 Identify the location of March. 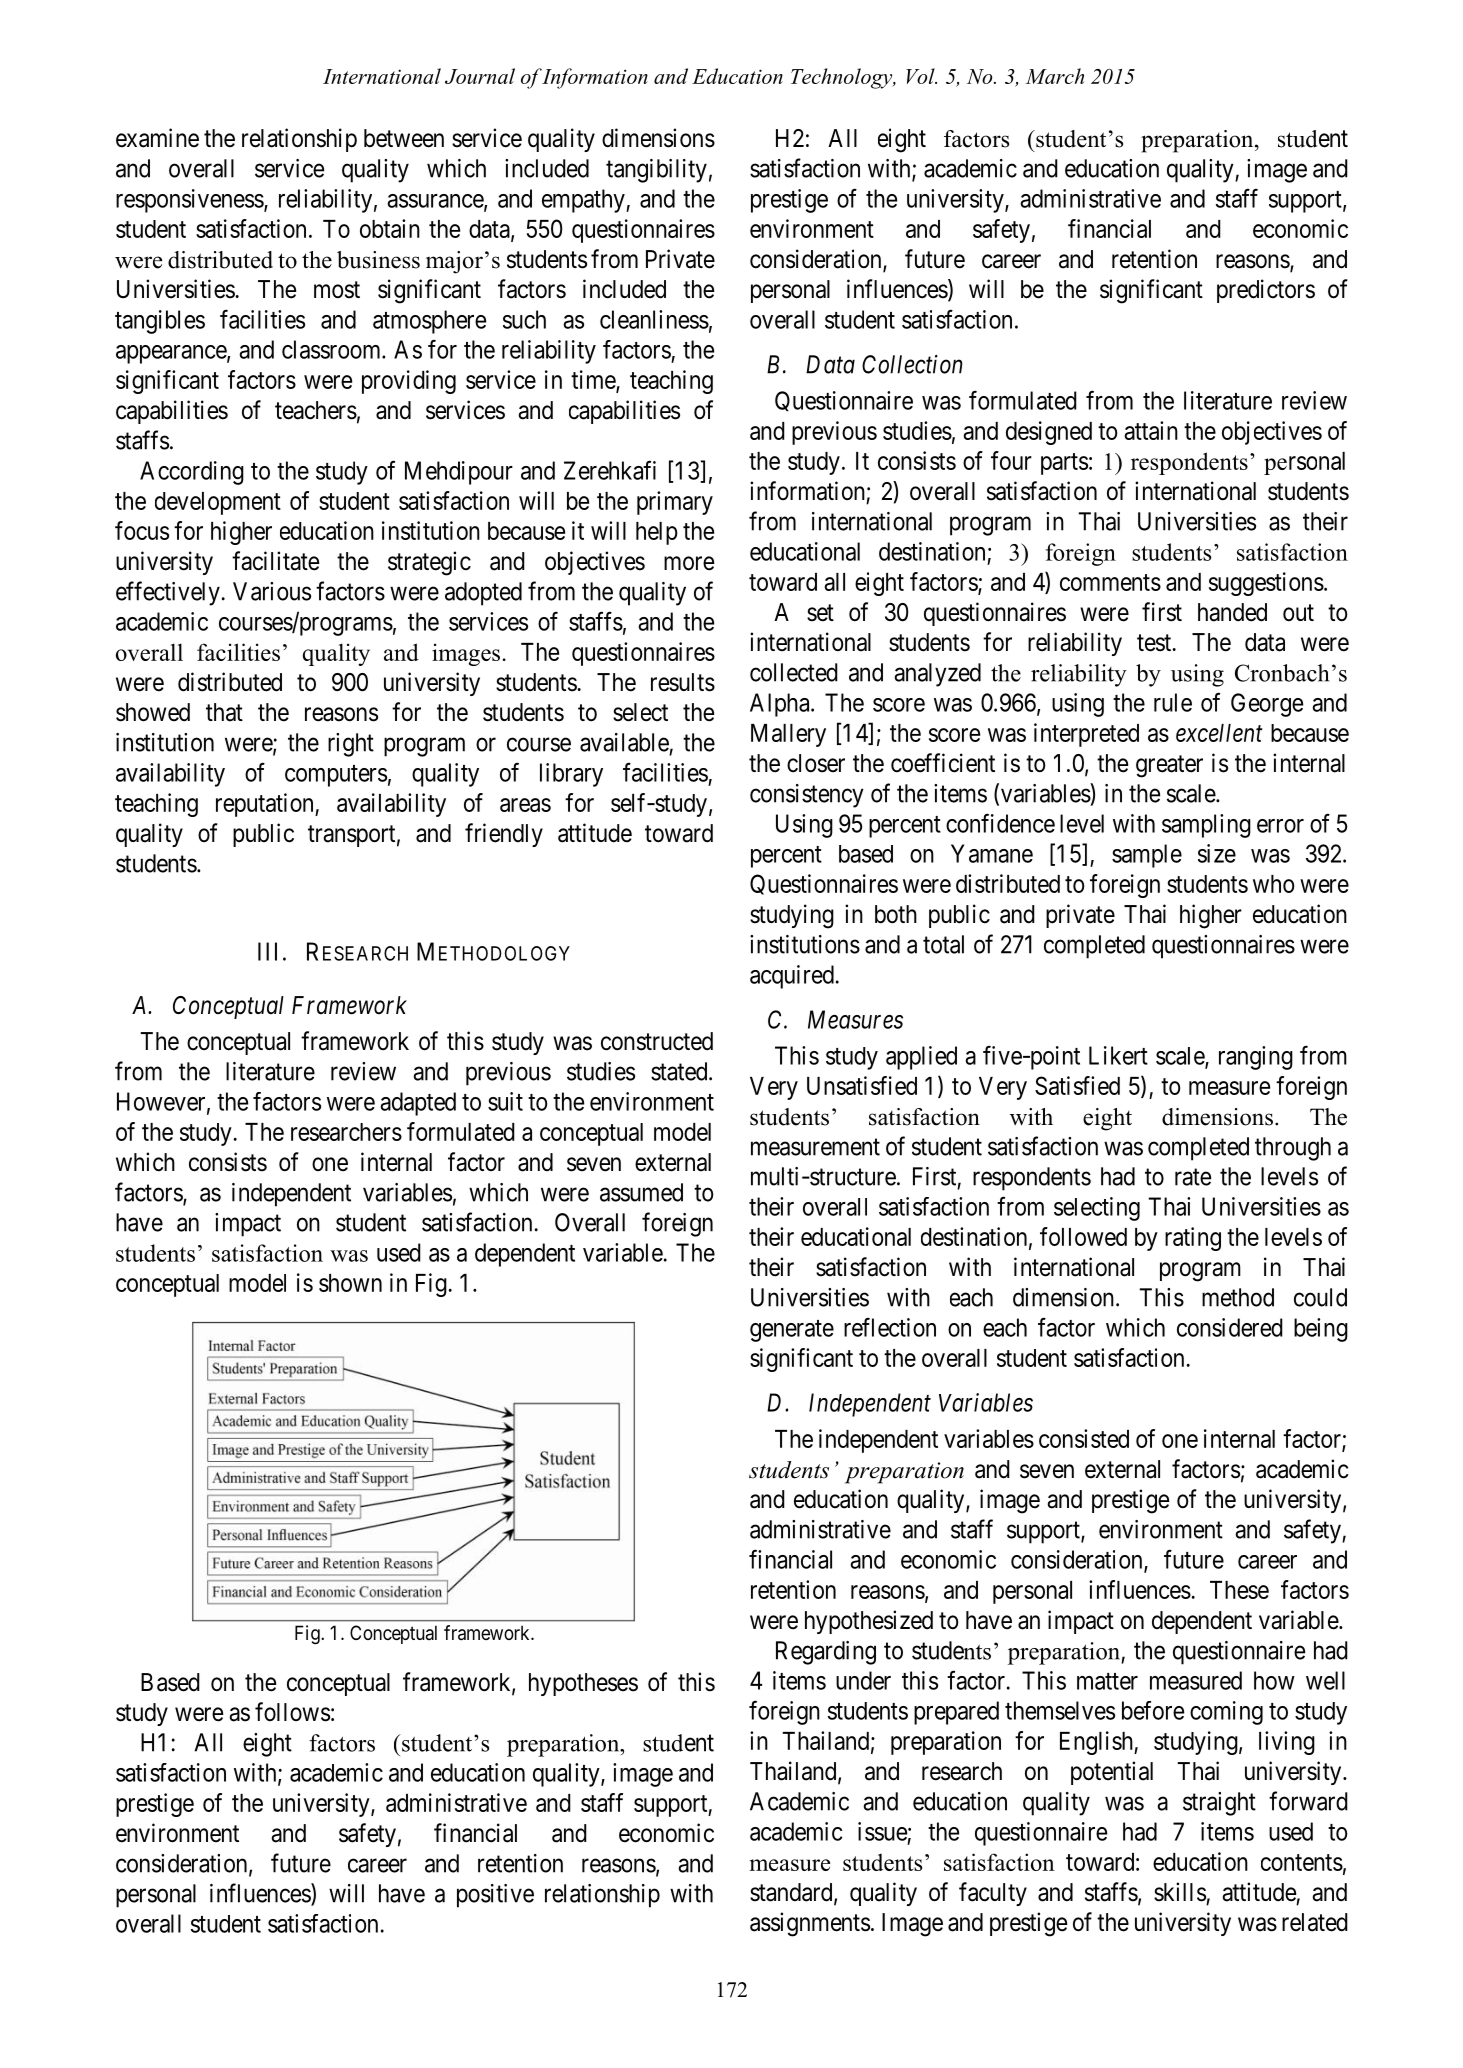
(1055, 76).
